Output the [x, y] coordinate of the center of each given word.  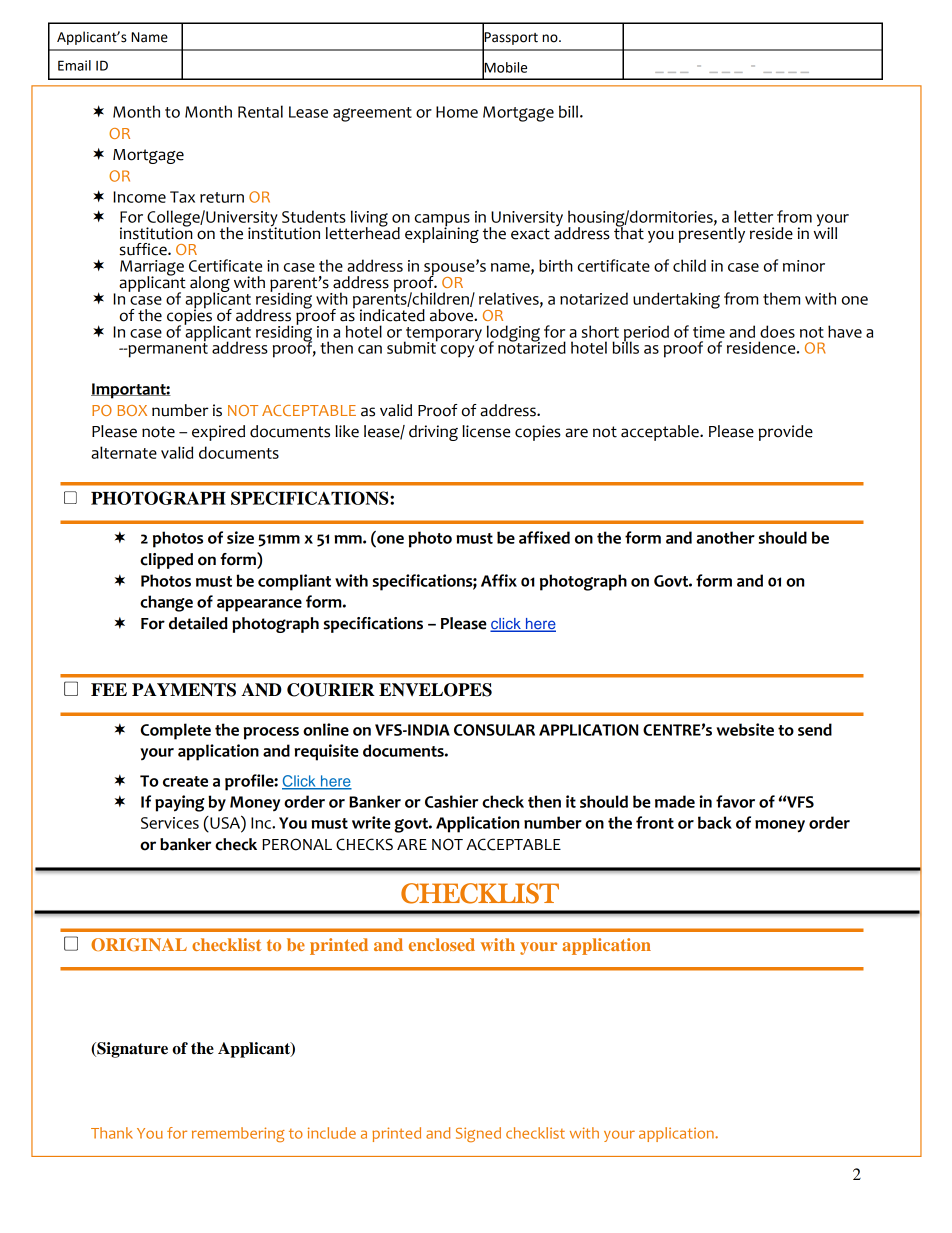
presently [712, 233]
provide [786, 433]
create [185, 781]
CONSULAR [494, 730]
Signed [478, 1134]
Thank [112, 1133]
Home [457, 112]
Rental [260, 111]
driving [433, 433]
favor [735, 801]
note [158, 432]
